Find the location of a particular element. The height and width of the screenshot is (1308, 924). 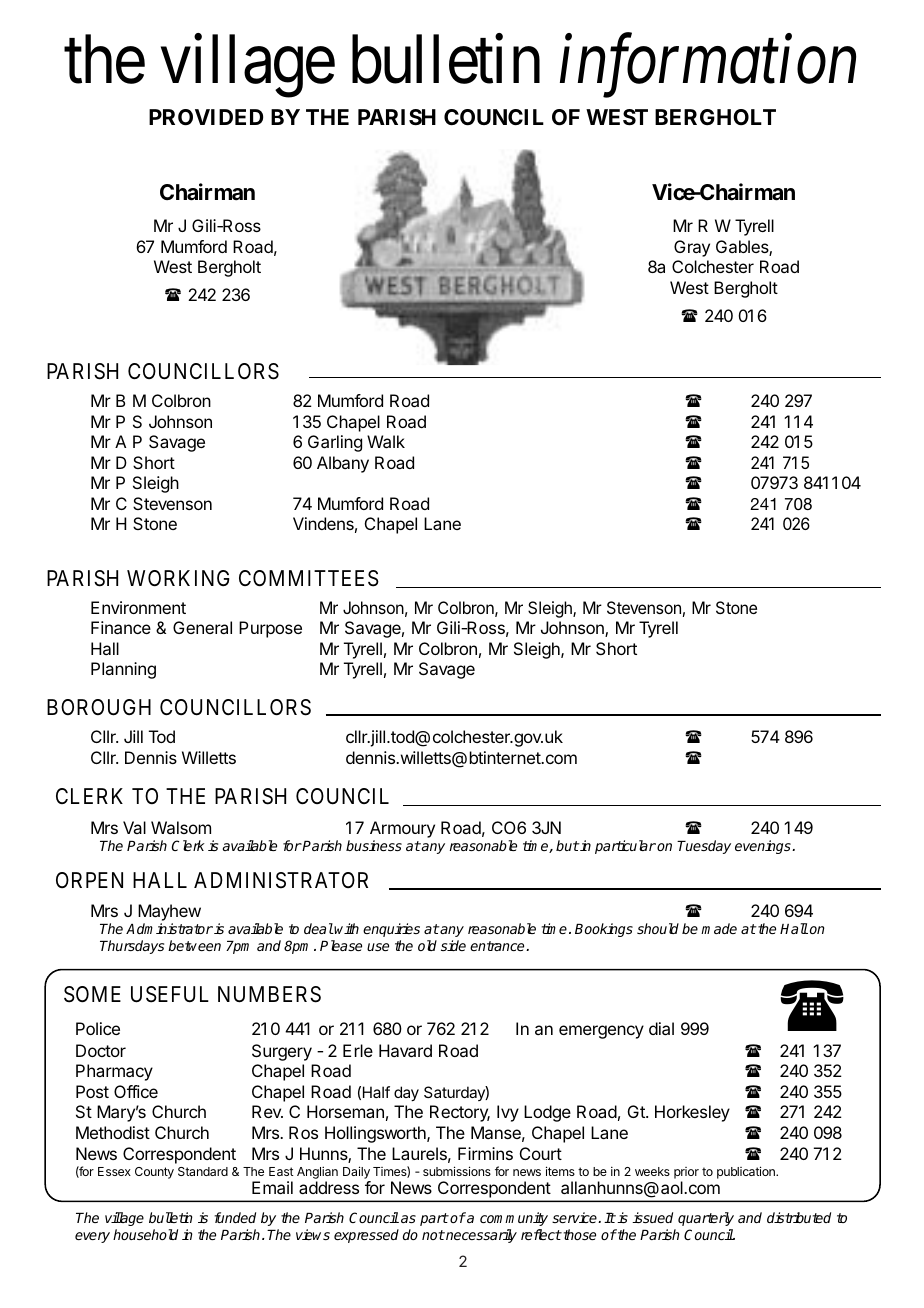

submissions is located at coordinates (457, 1171).
